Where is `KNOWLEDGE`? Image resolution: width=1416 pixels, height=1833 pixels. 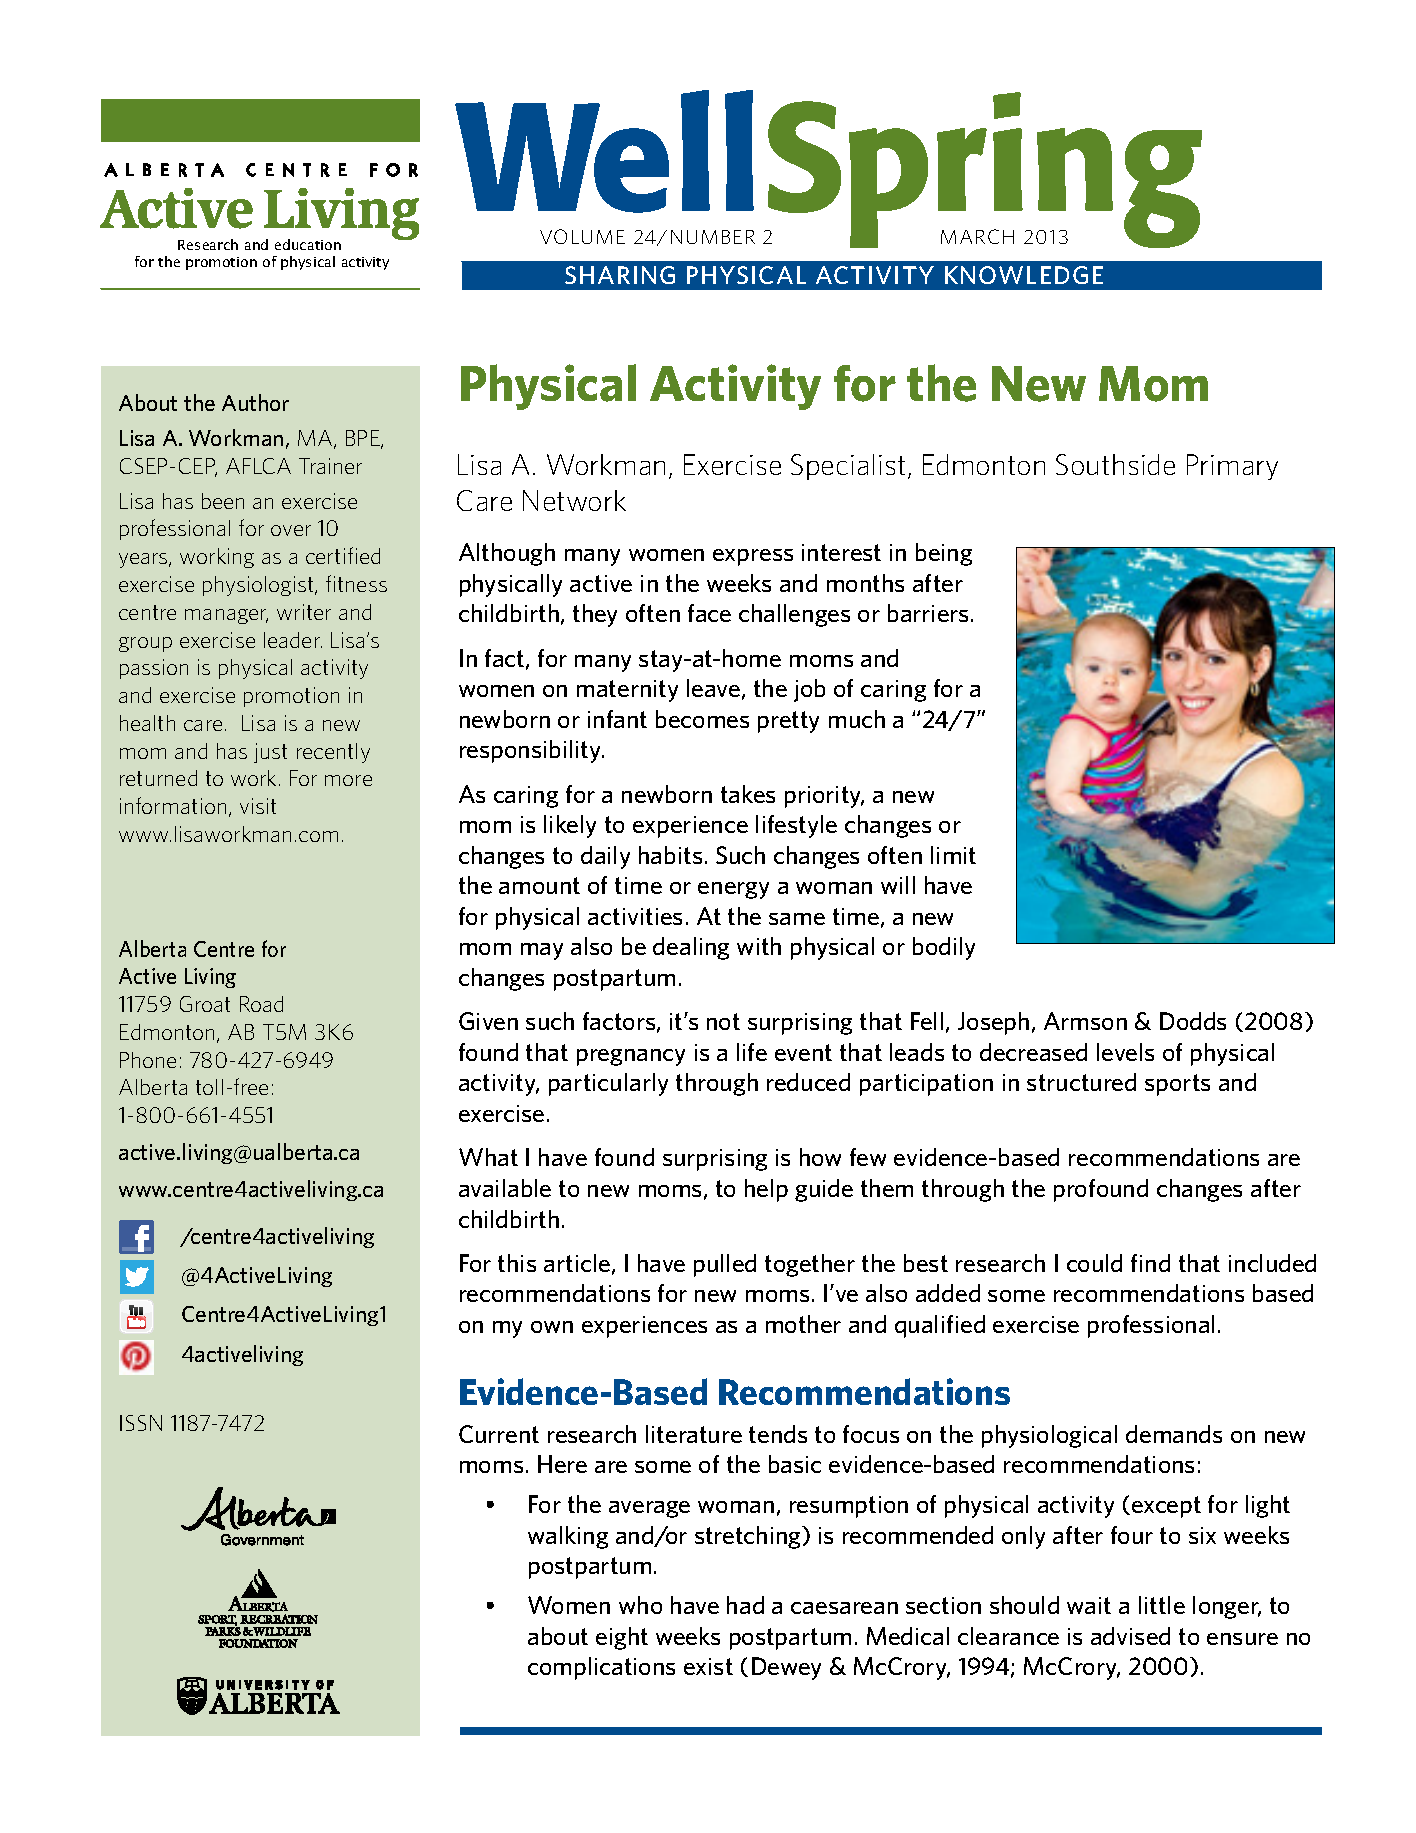 KNOWLEDGE is located at coordinates (1024, 275).
